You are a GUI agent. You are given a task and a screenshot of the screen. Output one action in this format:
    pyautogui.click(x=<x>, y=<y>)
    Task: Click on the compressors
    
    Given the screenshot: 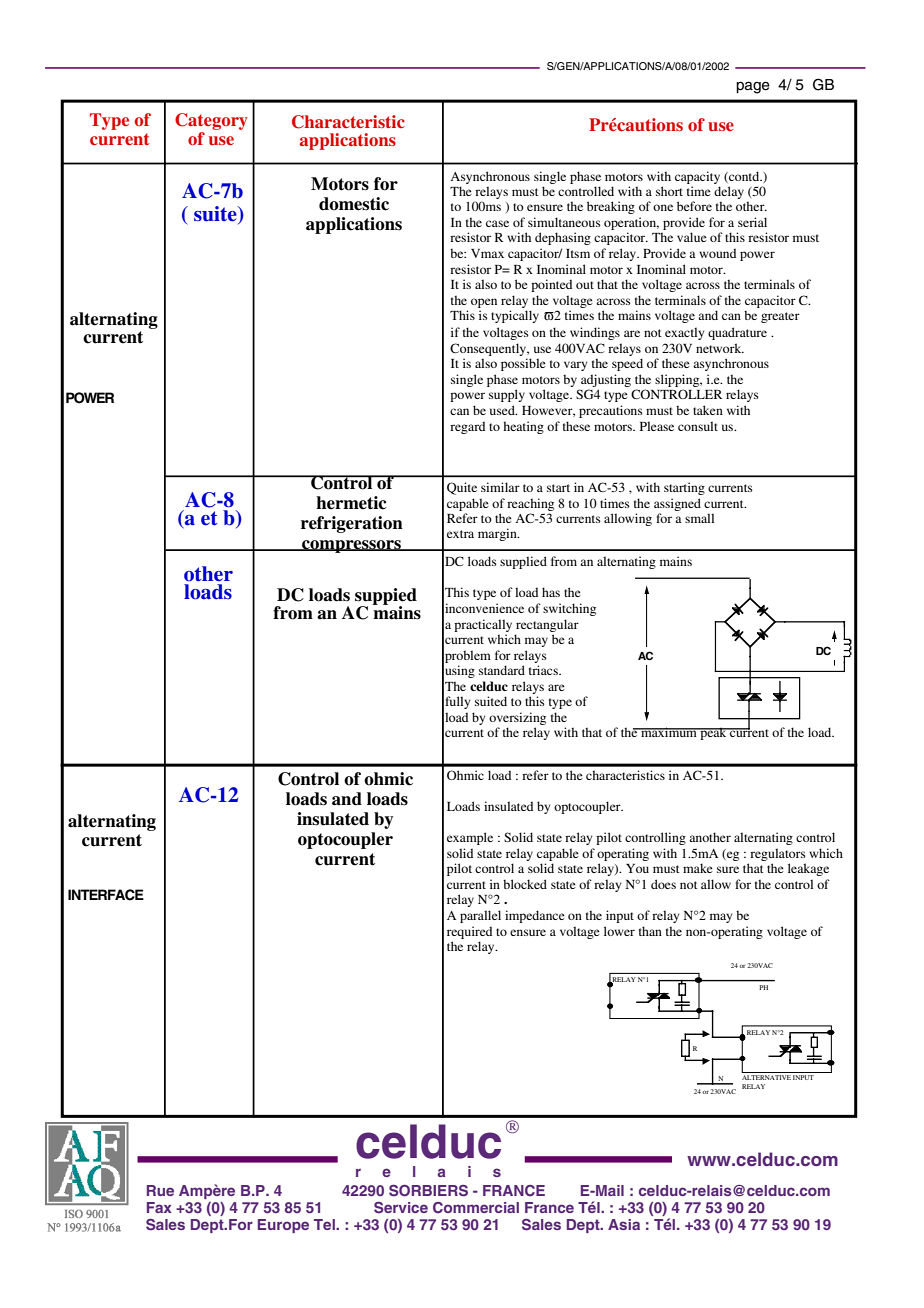 What is the action you would take?
    pyautogui.click(x=351, y=546)
